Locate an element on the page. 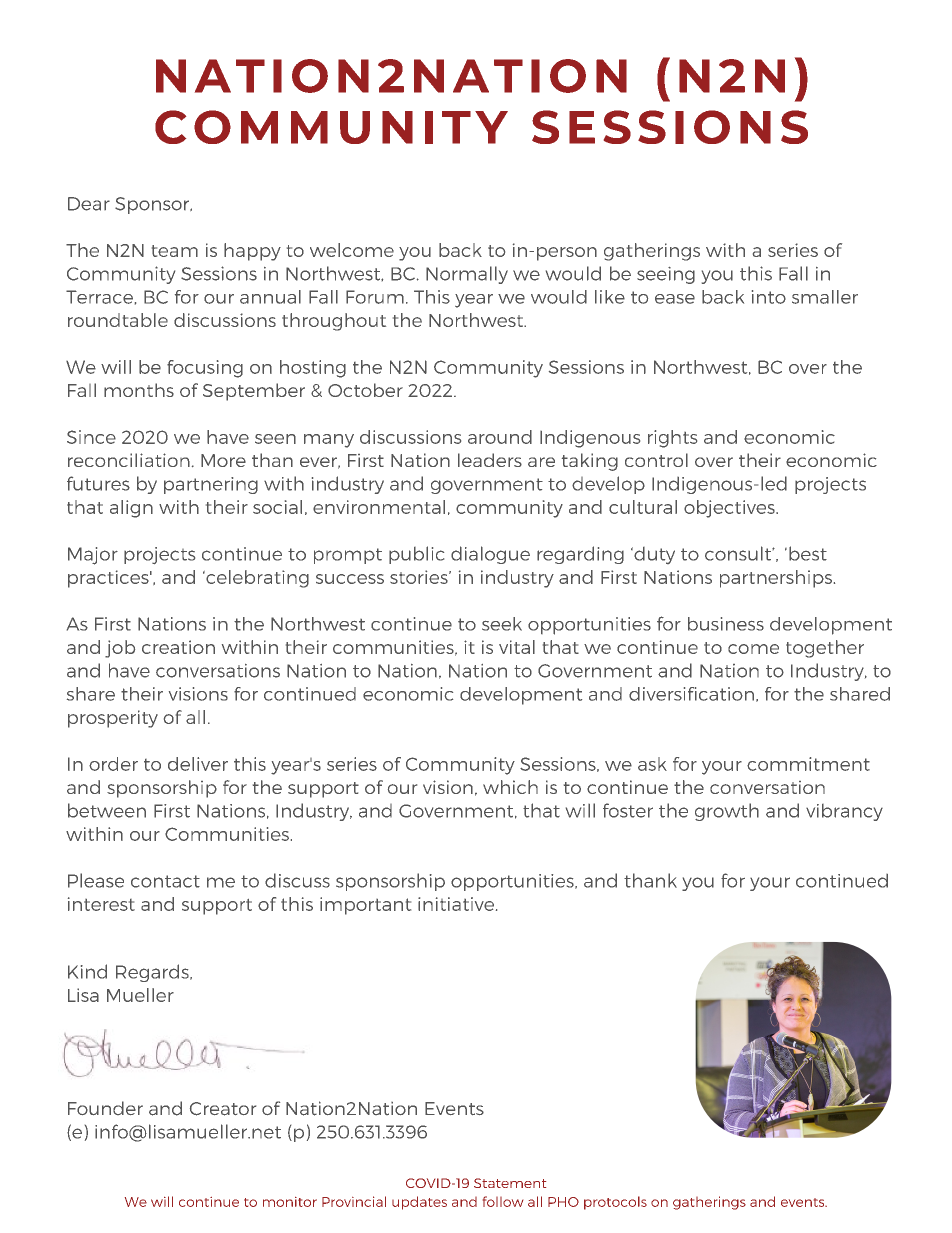 This document has width=952, height=1233. Normally is located at coordinates (467, 275).
